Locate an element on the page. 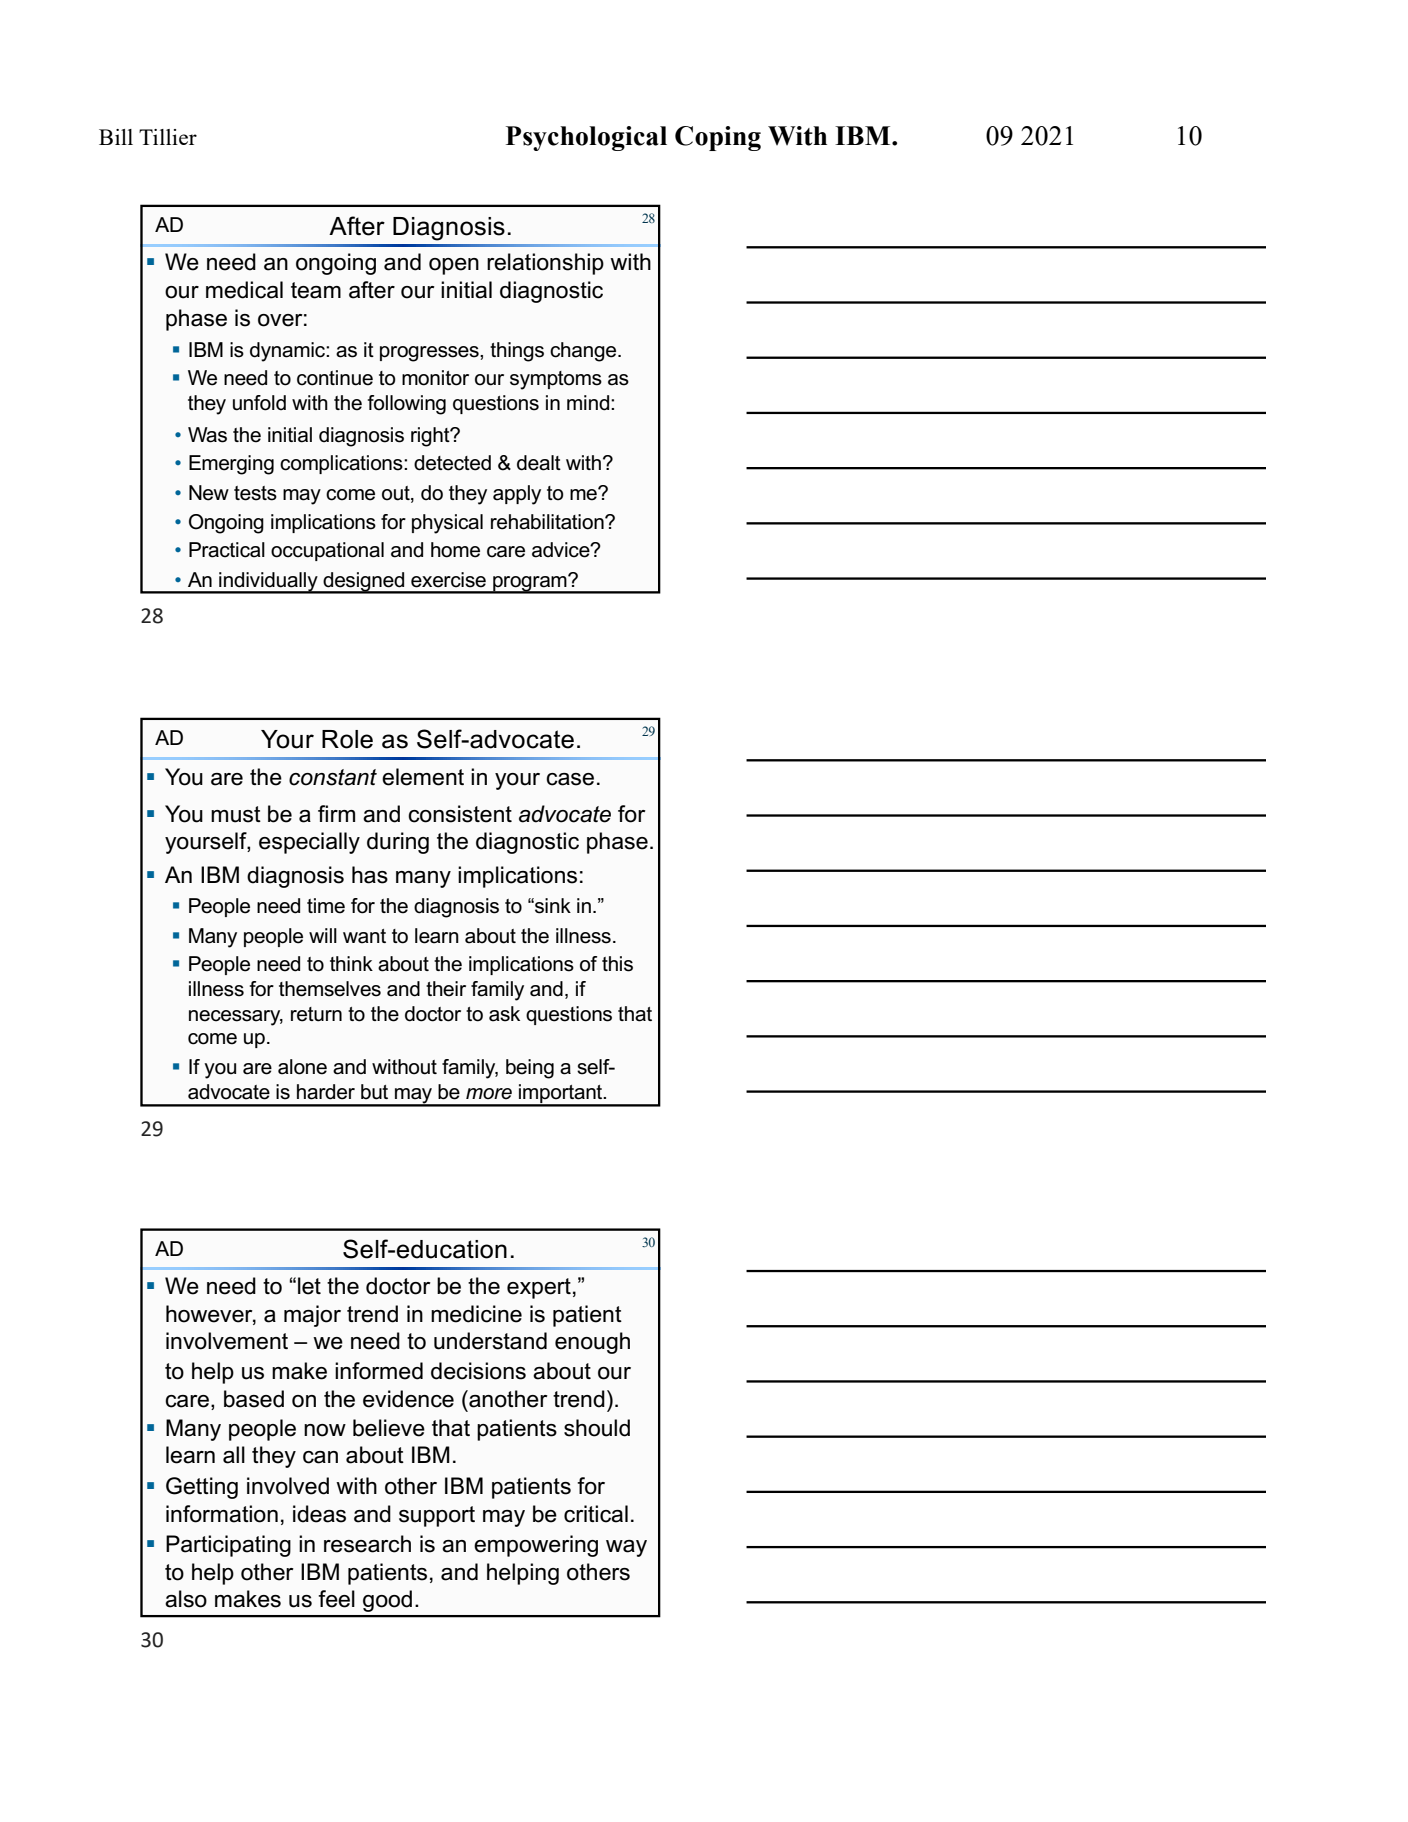 The image size is (1408, 1822). open is located at coordinates (454, 266).
